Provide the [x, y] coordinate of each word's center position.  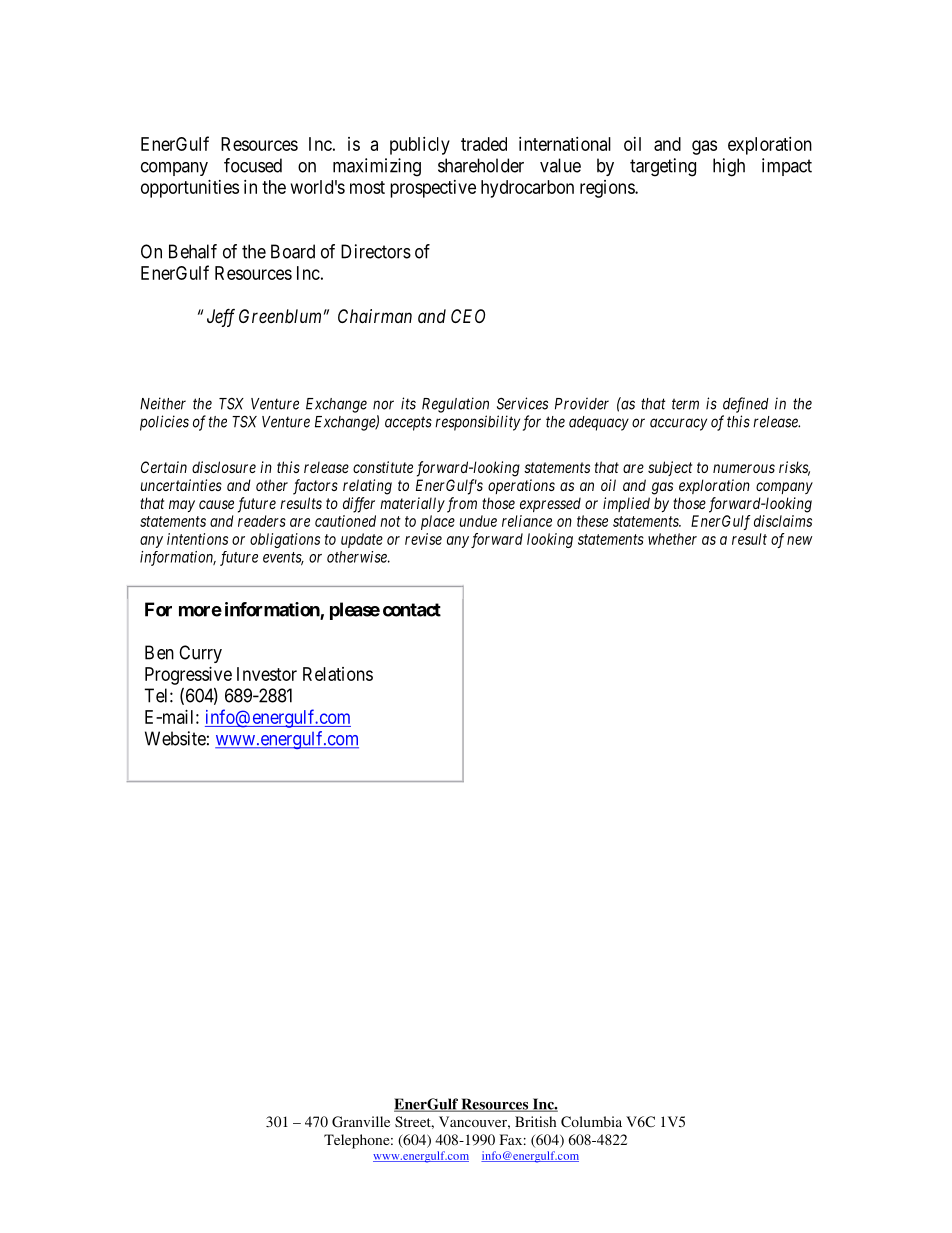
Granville [361, 1121]
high [729, 167]
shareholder [481, 165]
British [535, 1121]
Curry [200, 654]
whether [672, 539]
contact [412, 610]
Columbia [591, 1122]
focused [253, 165]
